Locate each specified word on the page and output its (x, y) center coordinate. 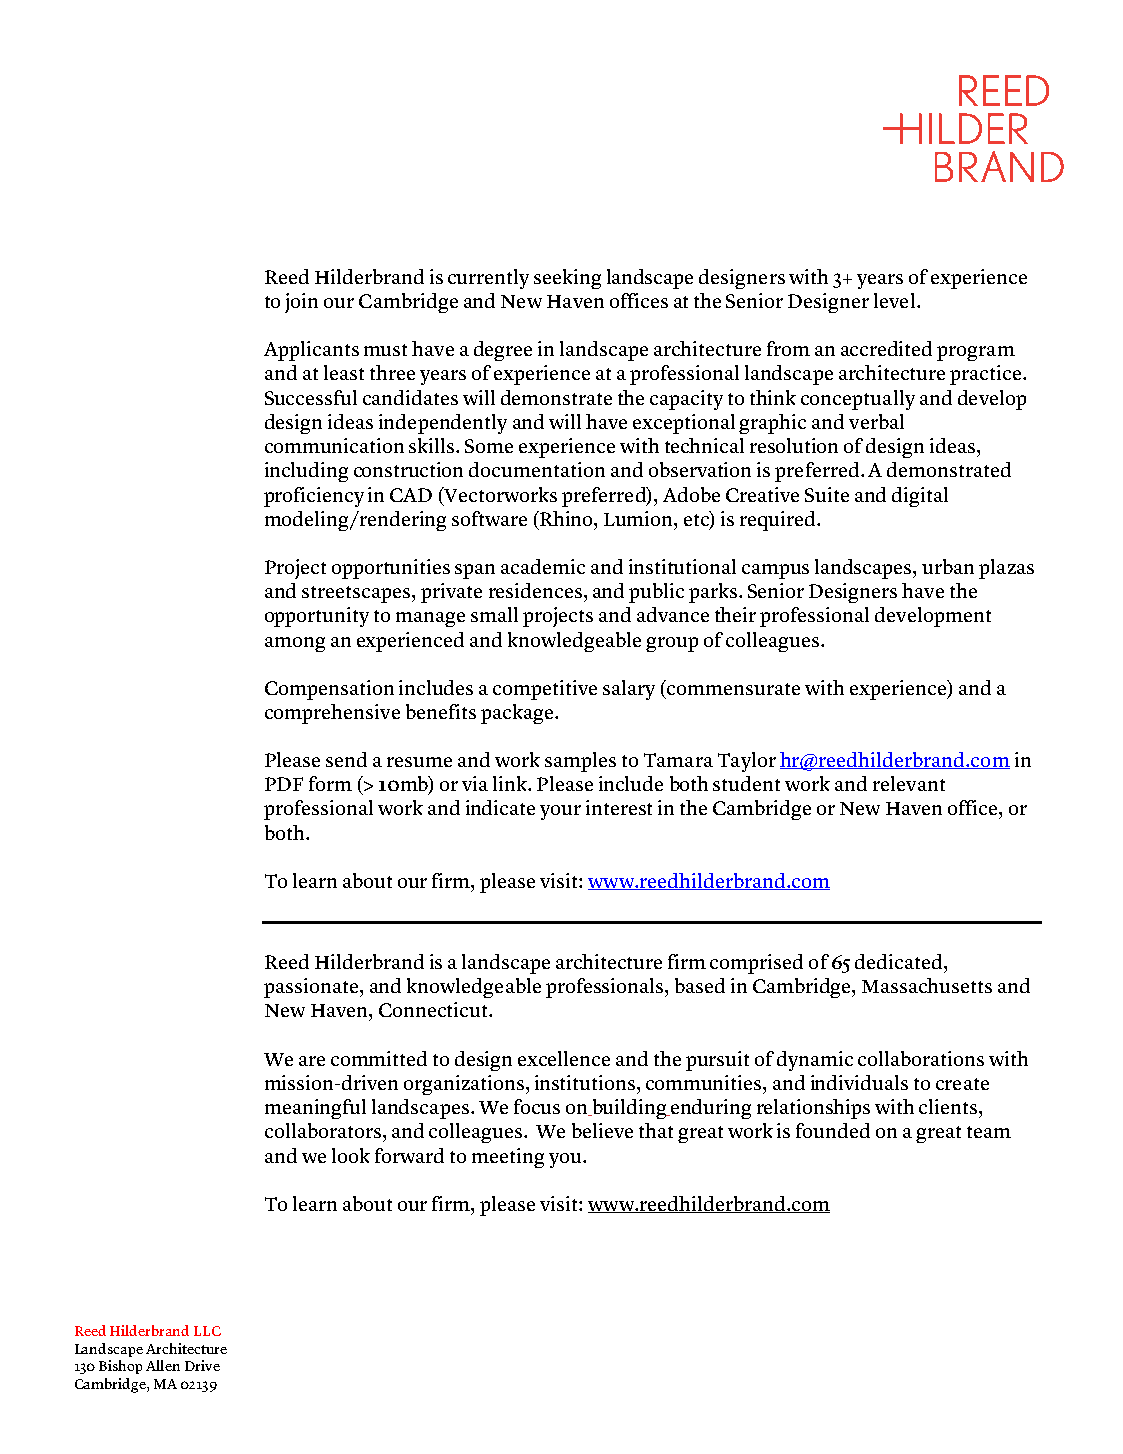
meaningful (315, 1109)
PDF (284, 784)
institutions (585, 1082)
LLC (207, 1331)
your (560, 812)
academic (543, 566)
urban (948, 566)
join (301, 303)
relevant (909, 783)
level (894, 300)
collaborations (921, 1058)
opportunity (317, 617)
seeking (567, 279)
